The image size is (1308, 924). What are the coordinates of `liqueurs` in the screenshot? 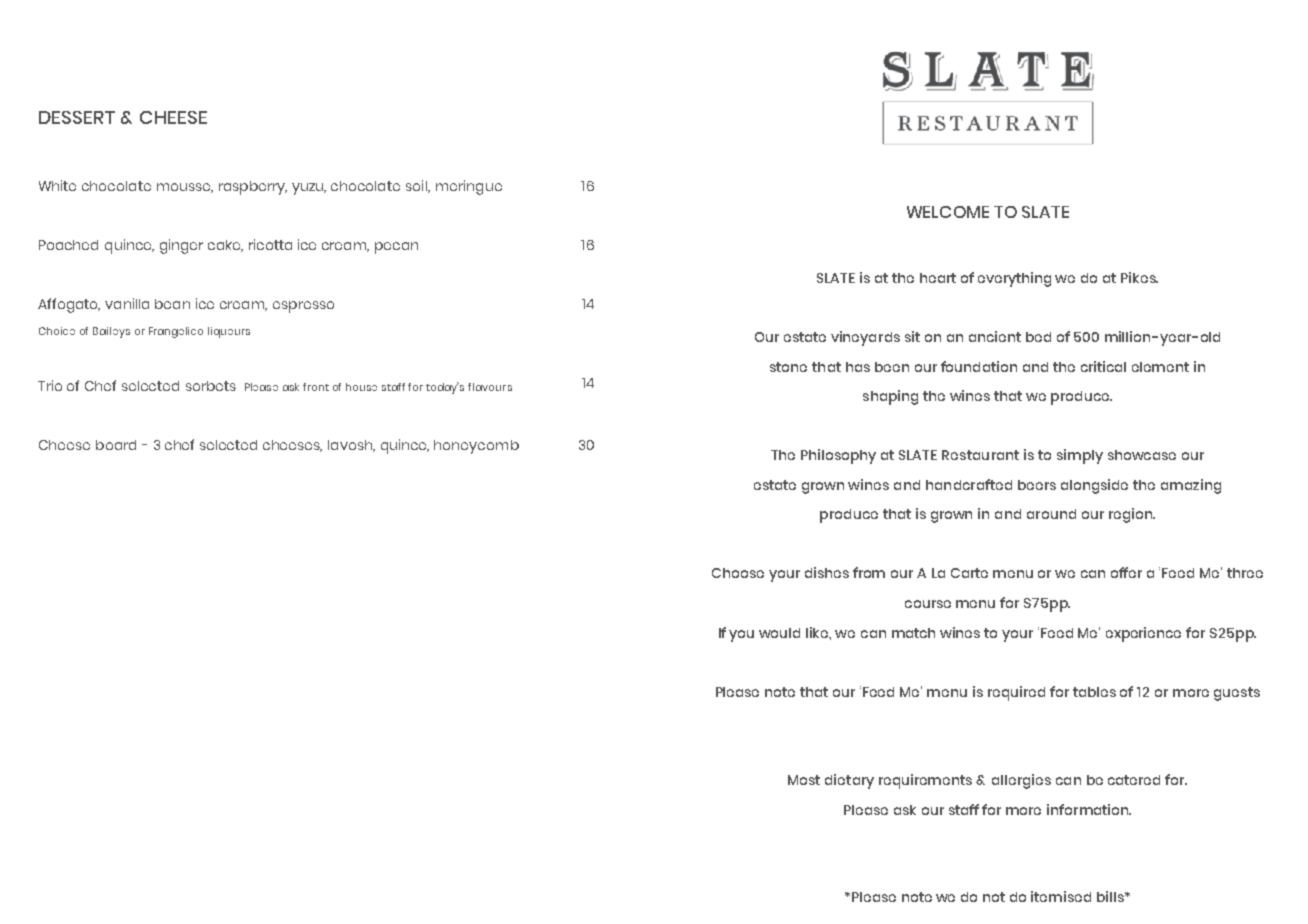 It's located at (229, 332).
